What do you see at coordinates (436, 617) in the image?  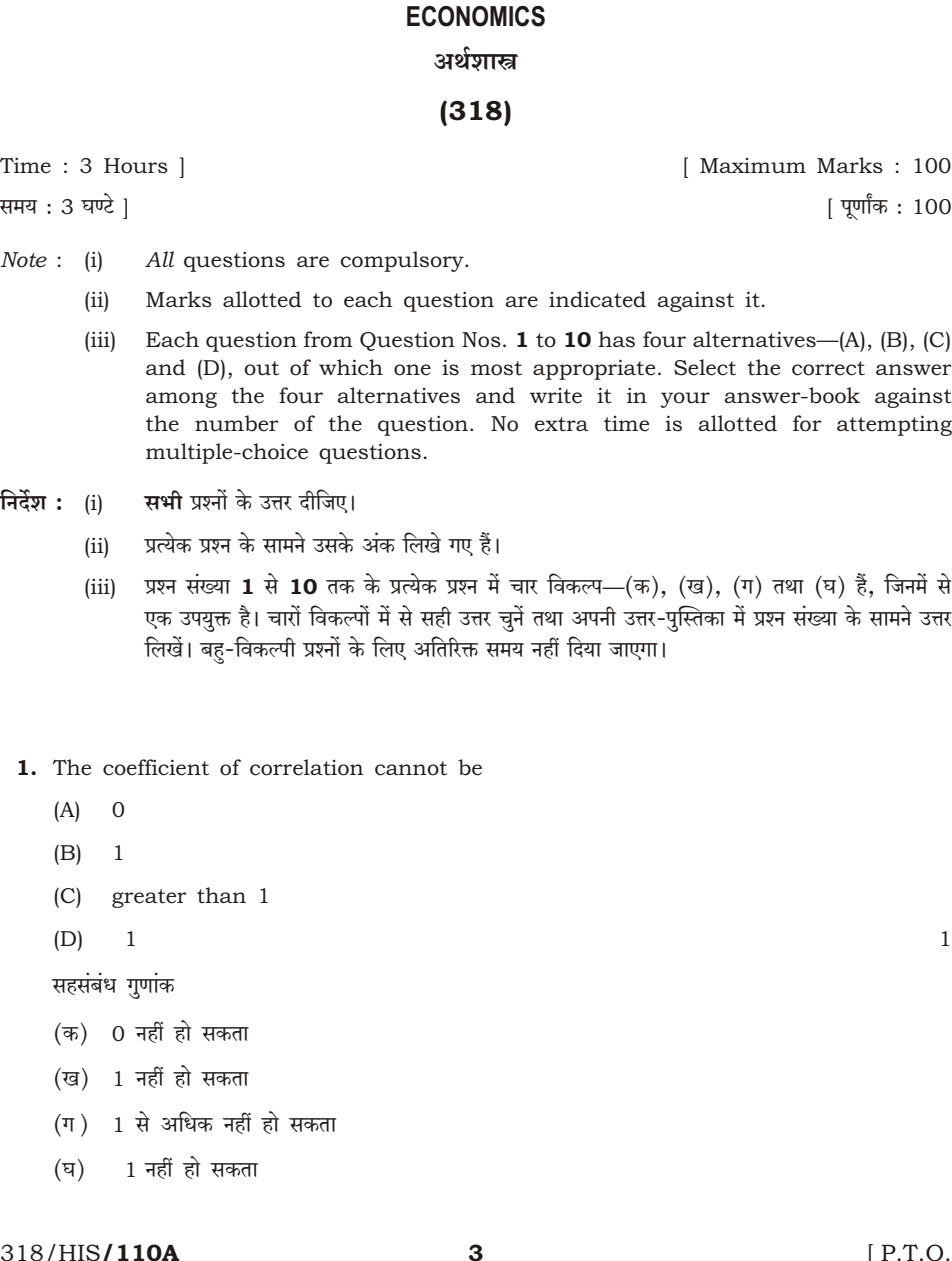 I see `ghr` at bounding box center [436, 617].
